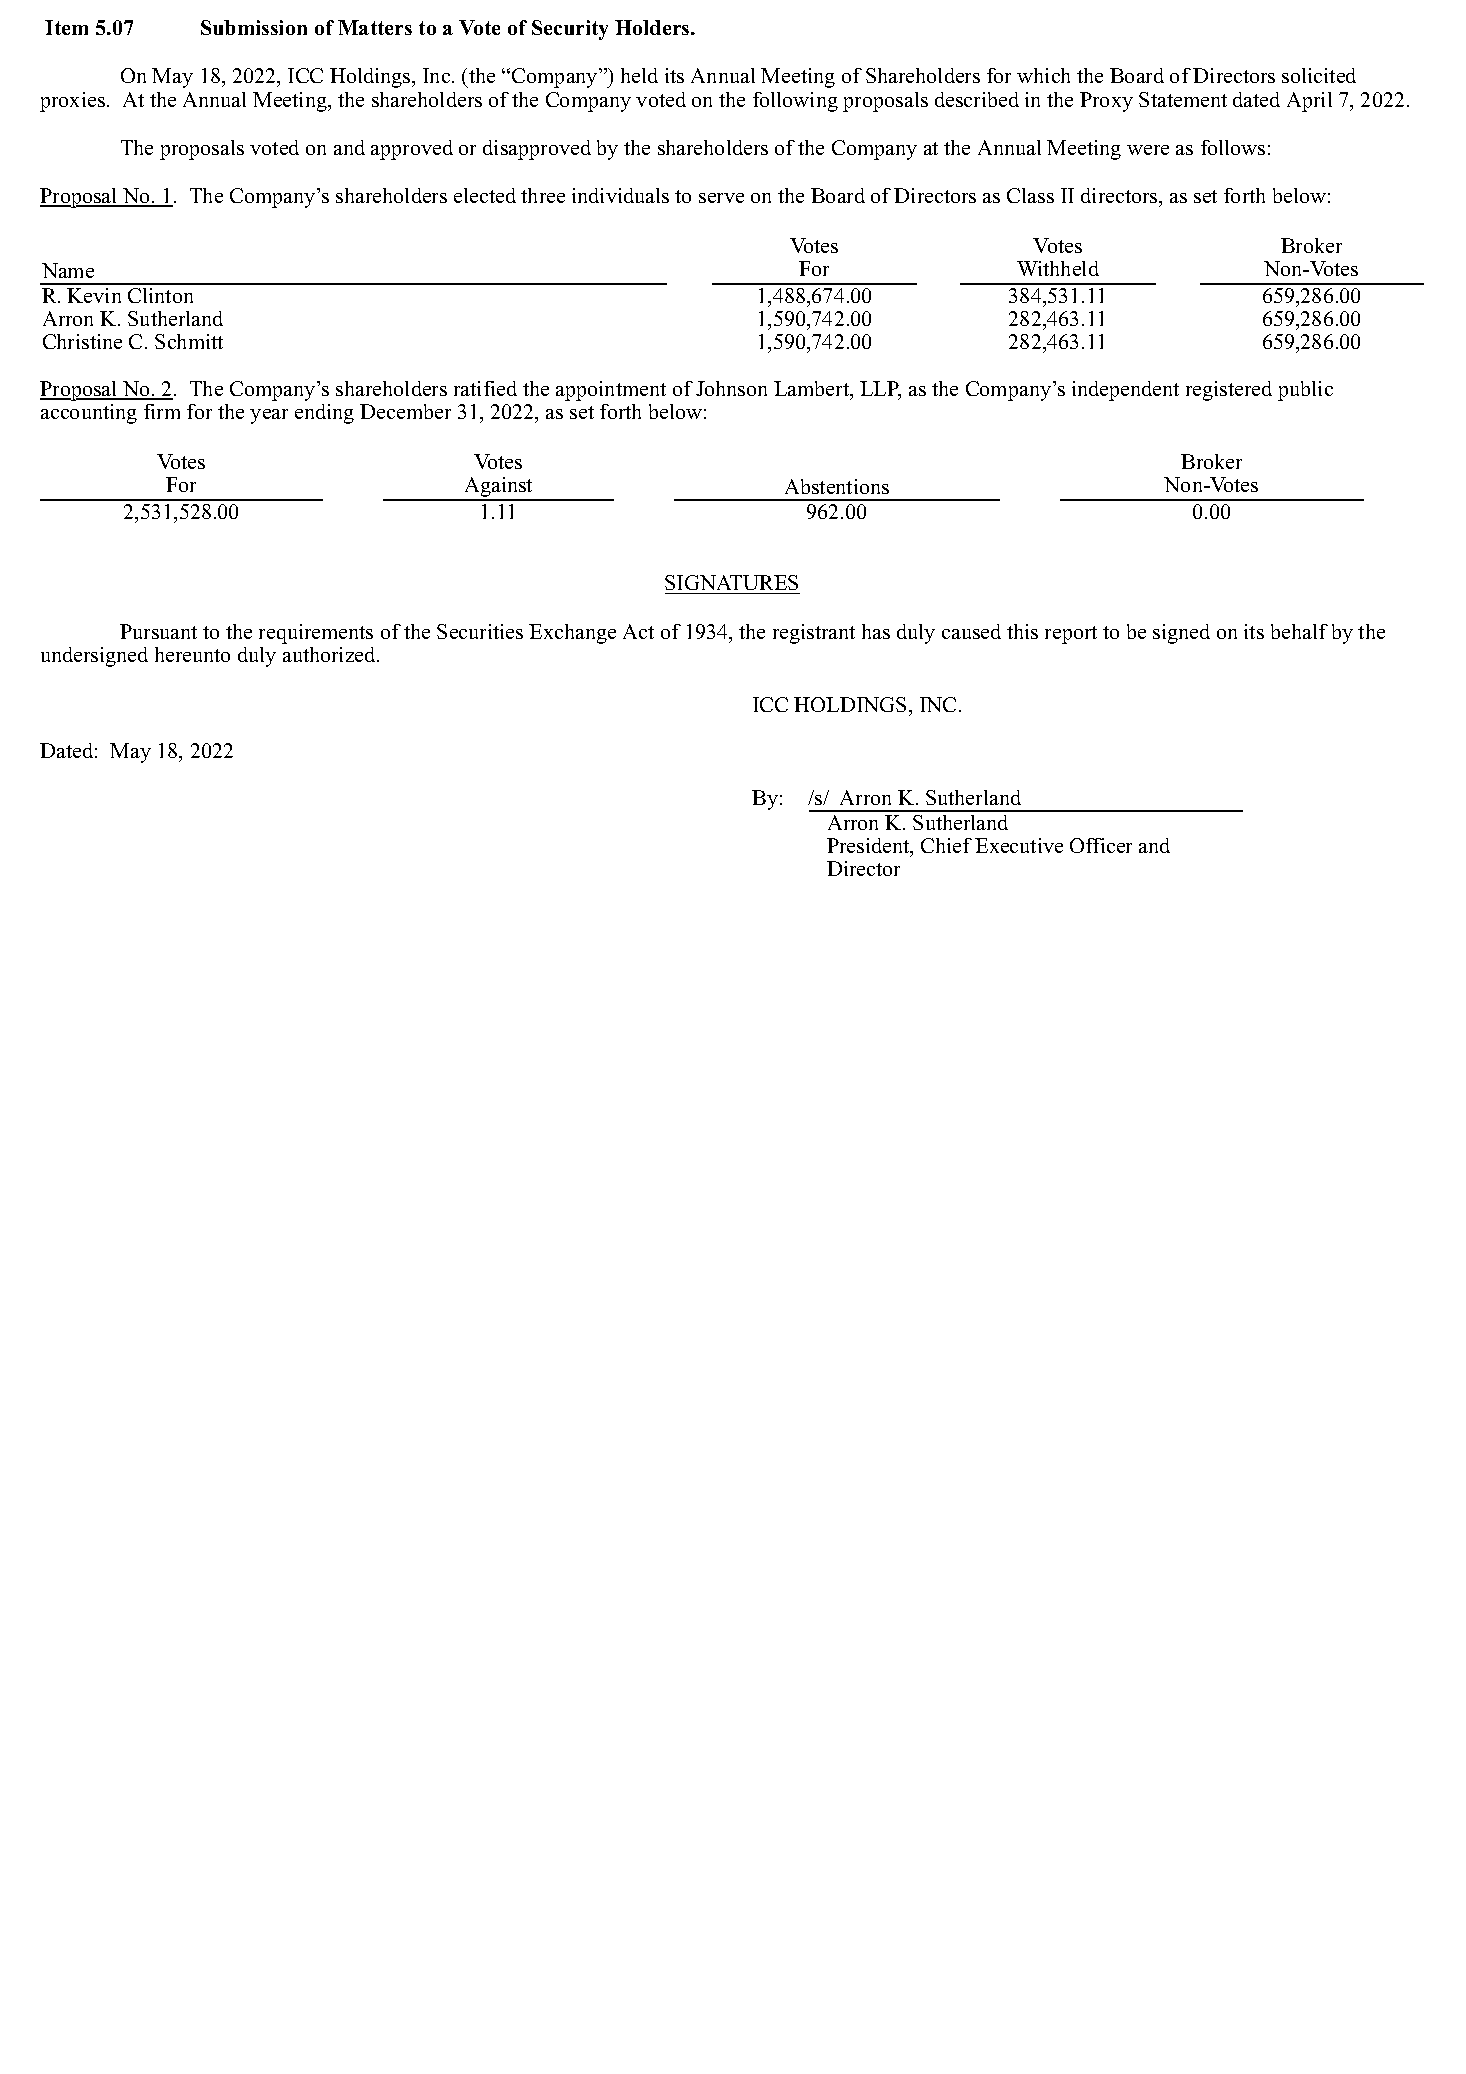  Describe the element at coordinates (869, 847) in the screenshot. I see `President` at that location.
